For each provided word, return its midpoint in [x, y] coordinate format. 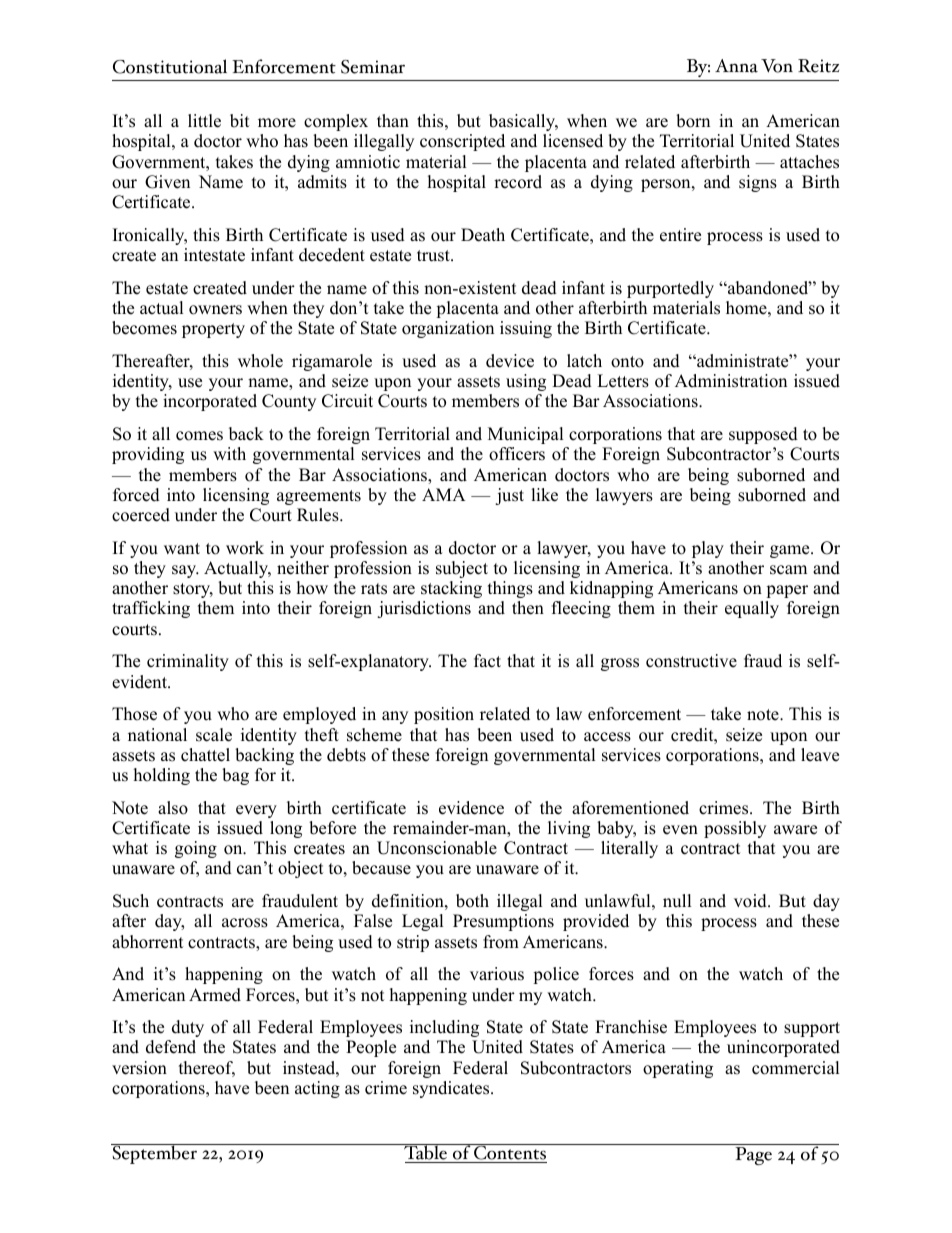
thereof [207, 1069]
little [204, 121]
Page [753, 1156]
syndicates [452, 1089]
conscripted [462, 142]
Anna [736, 66]
